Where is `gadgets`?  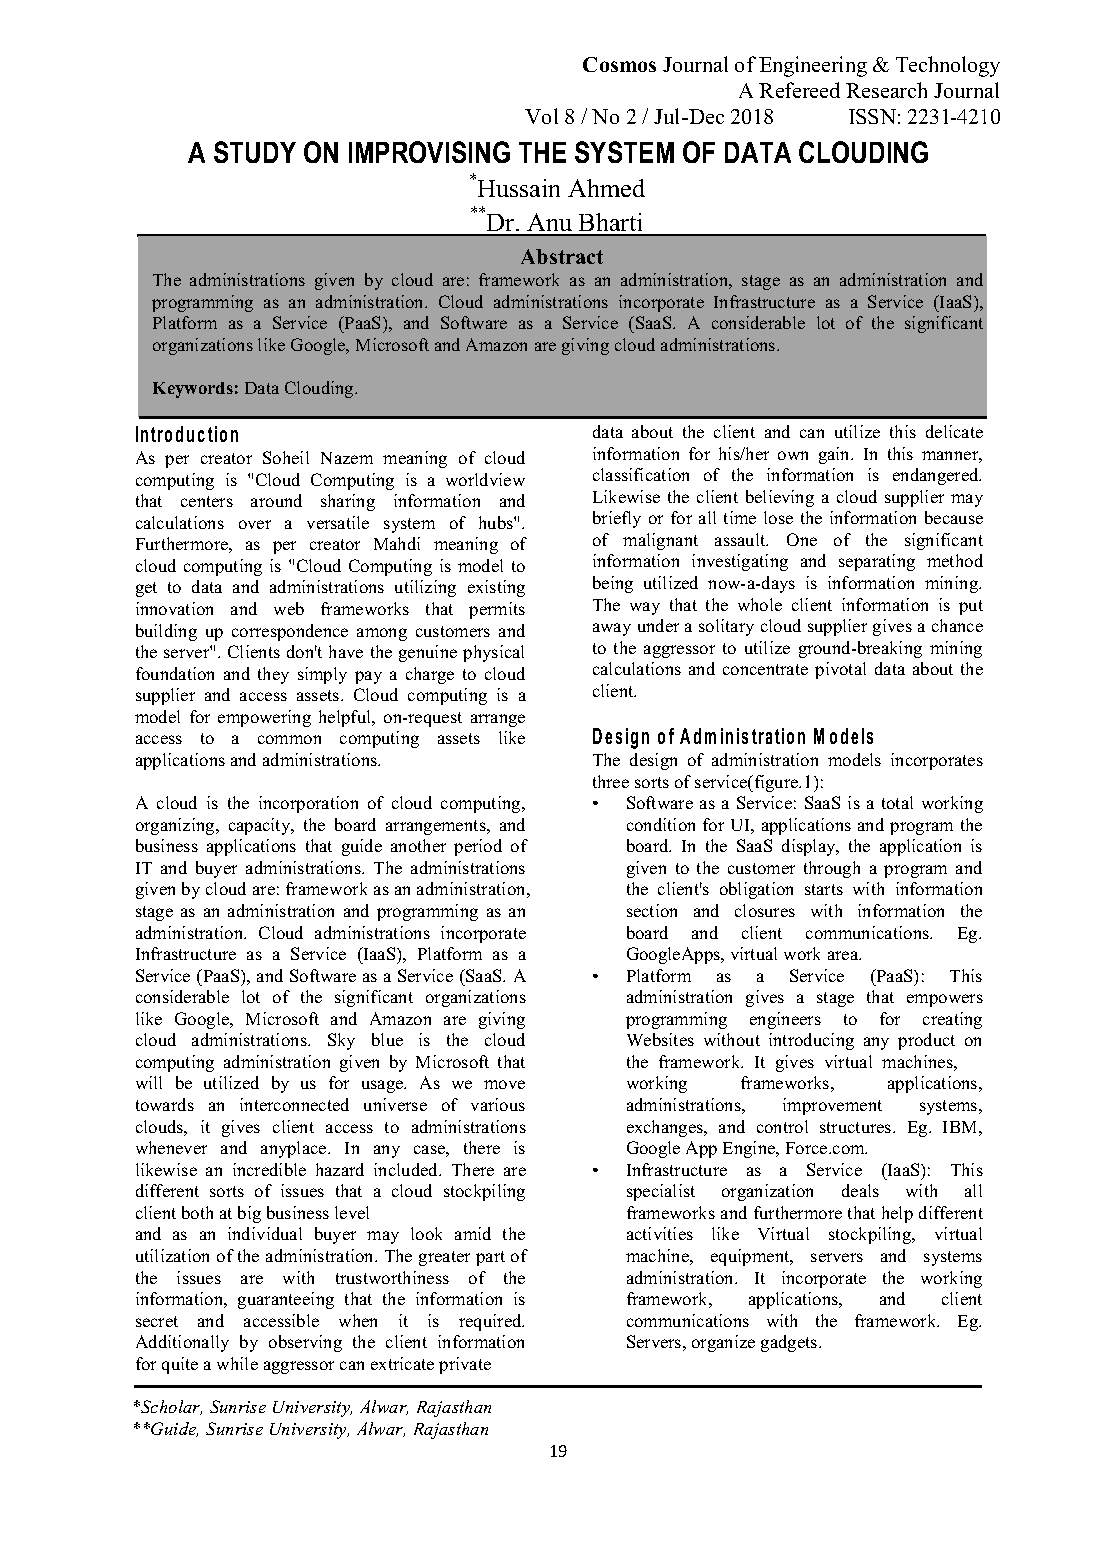 gadgets is located at coordinates (790, 1343).
